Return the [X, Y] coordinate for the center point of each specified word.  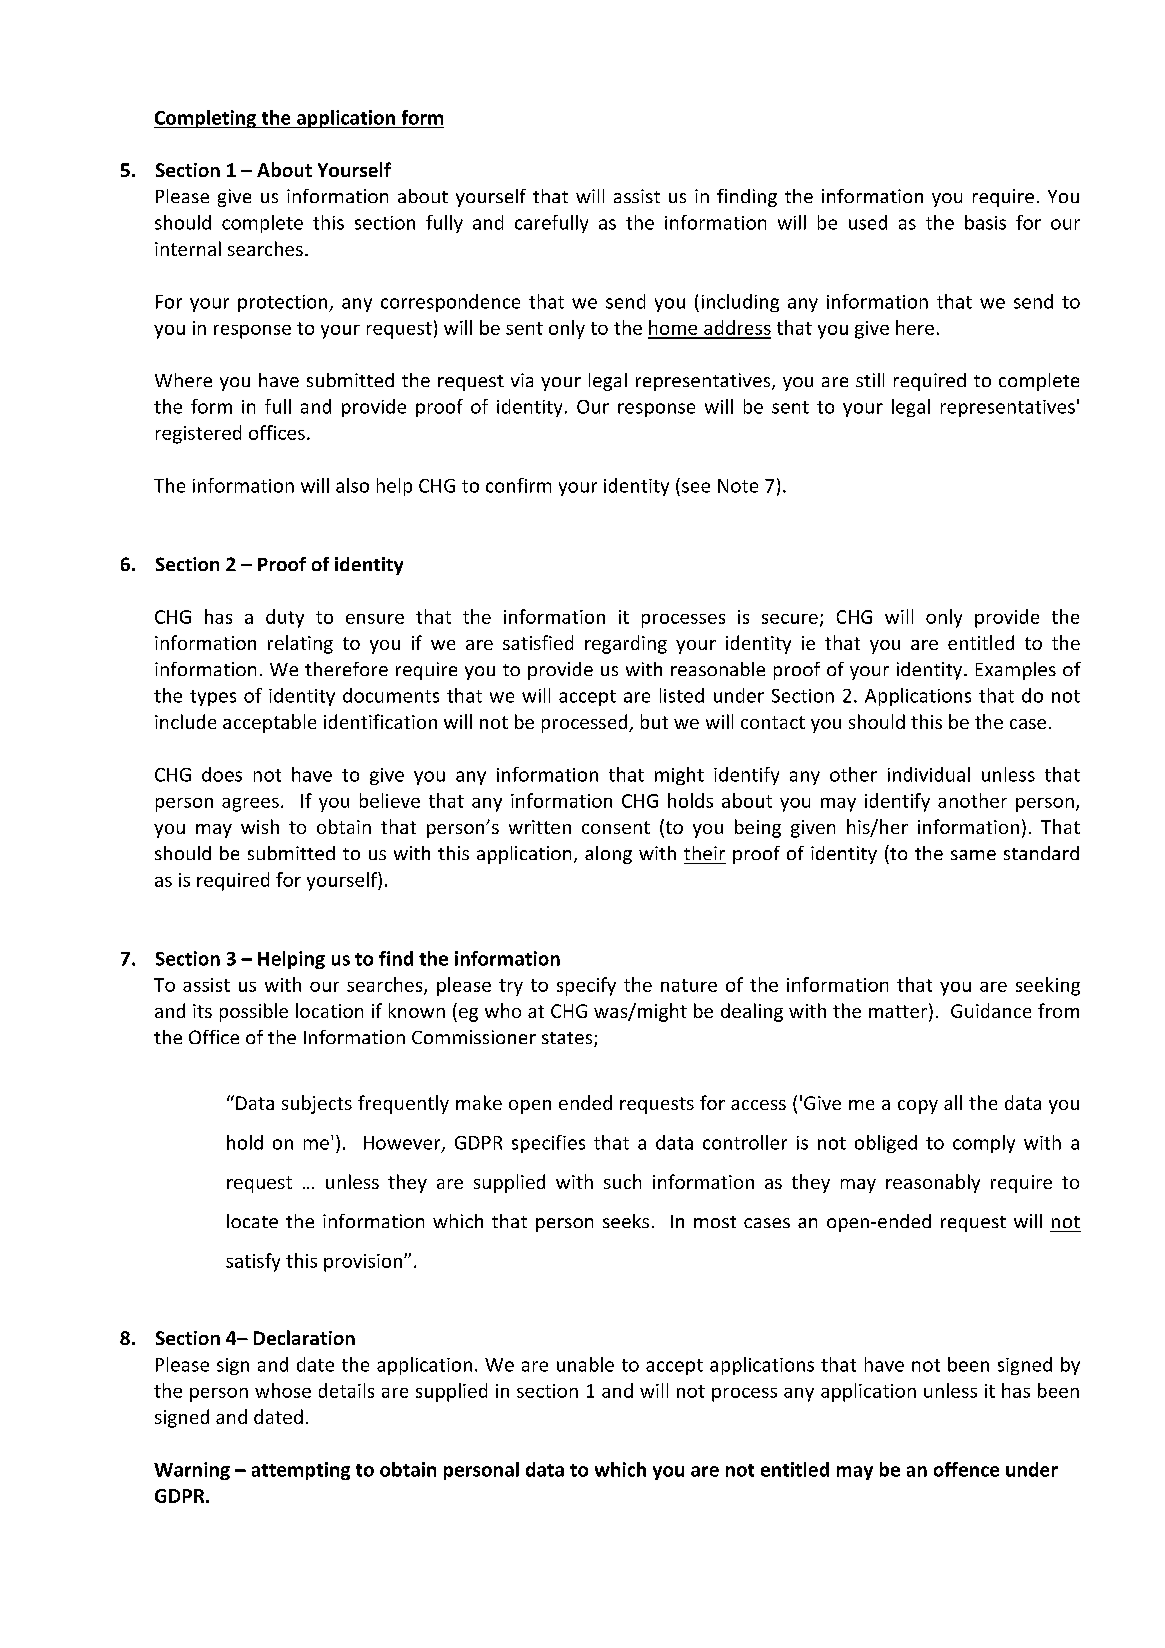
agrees [250, 805]
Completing [206, 119]
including [740, 303]
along [608, 855]
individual [929, 774]
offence [966, 1469]
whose [283, 1390]
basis [985, 222]
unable [585, 1364]
